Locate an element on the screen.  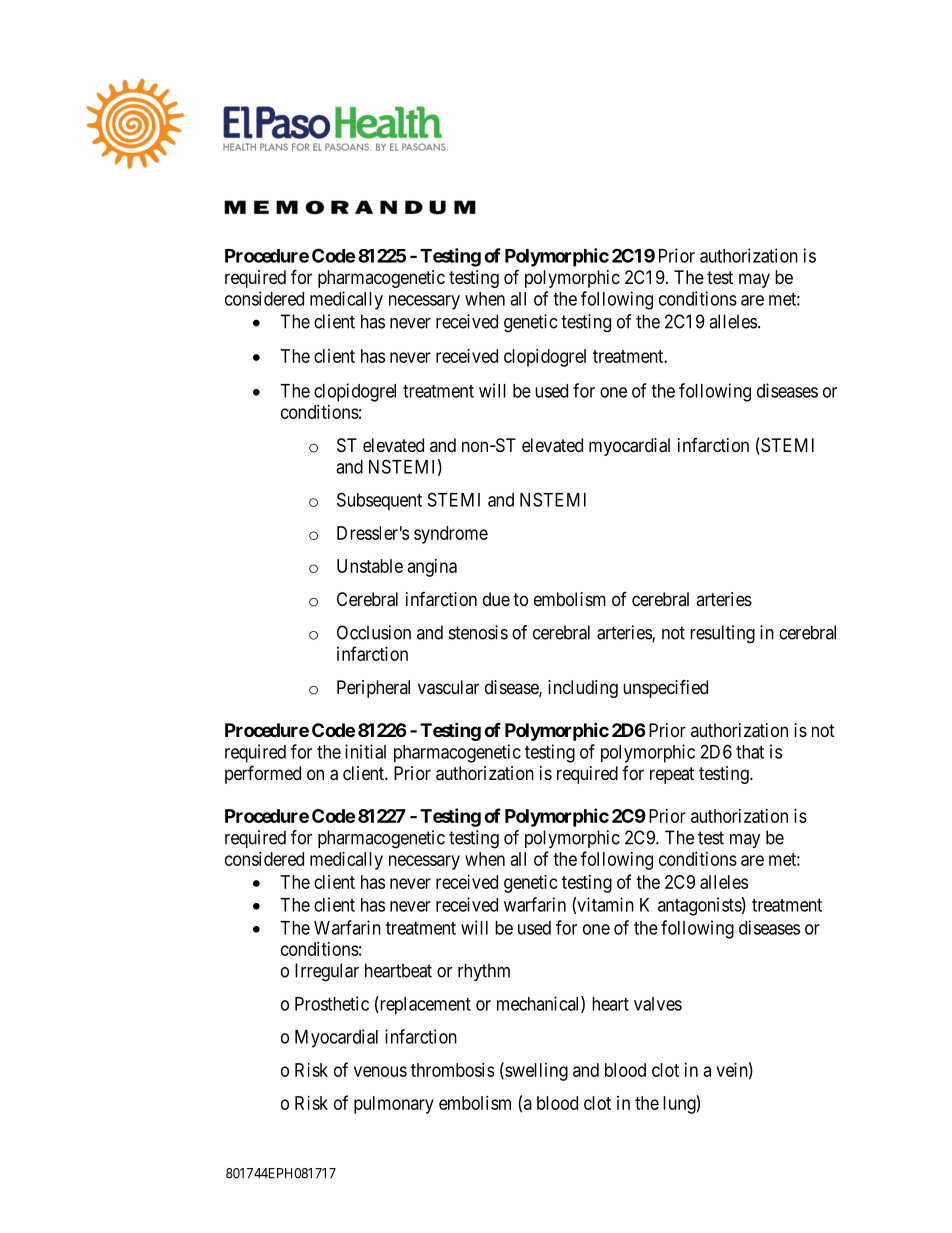
repeat is located at coordinates (672, 775).
